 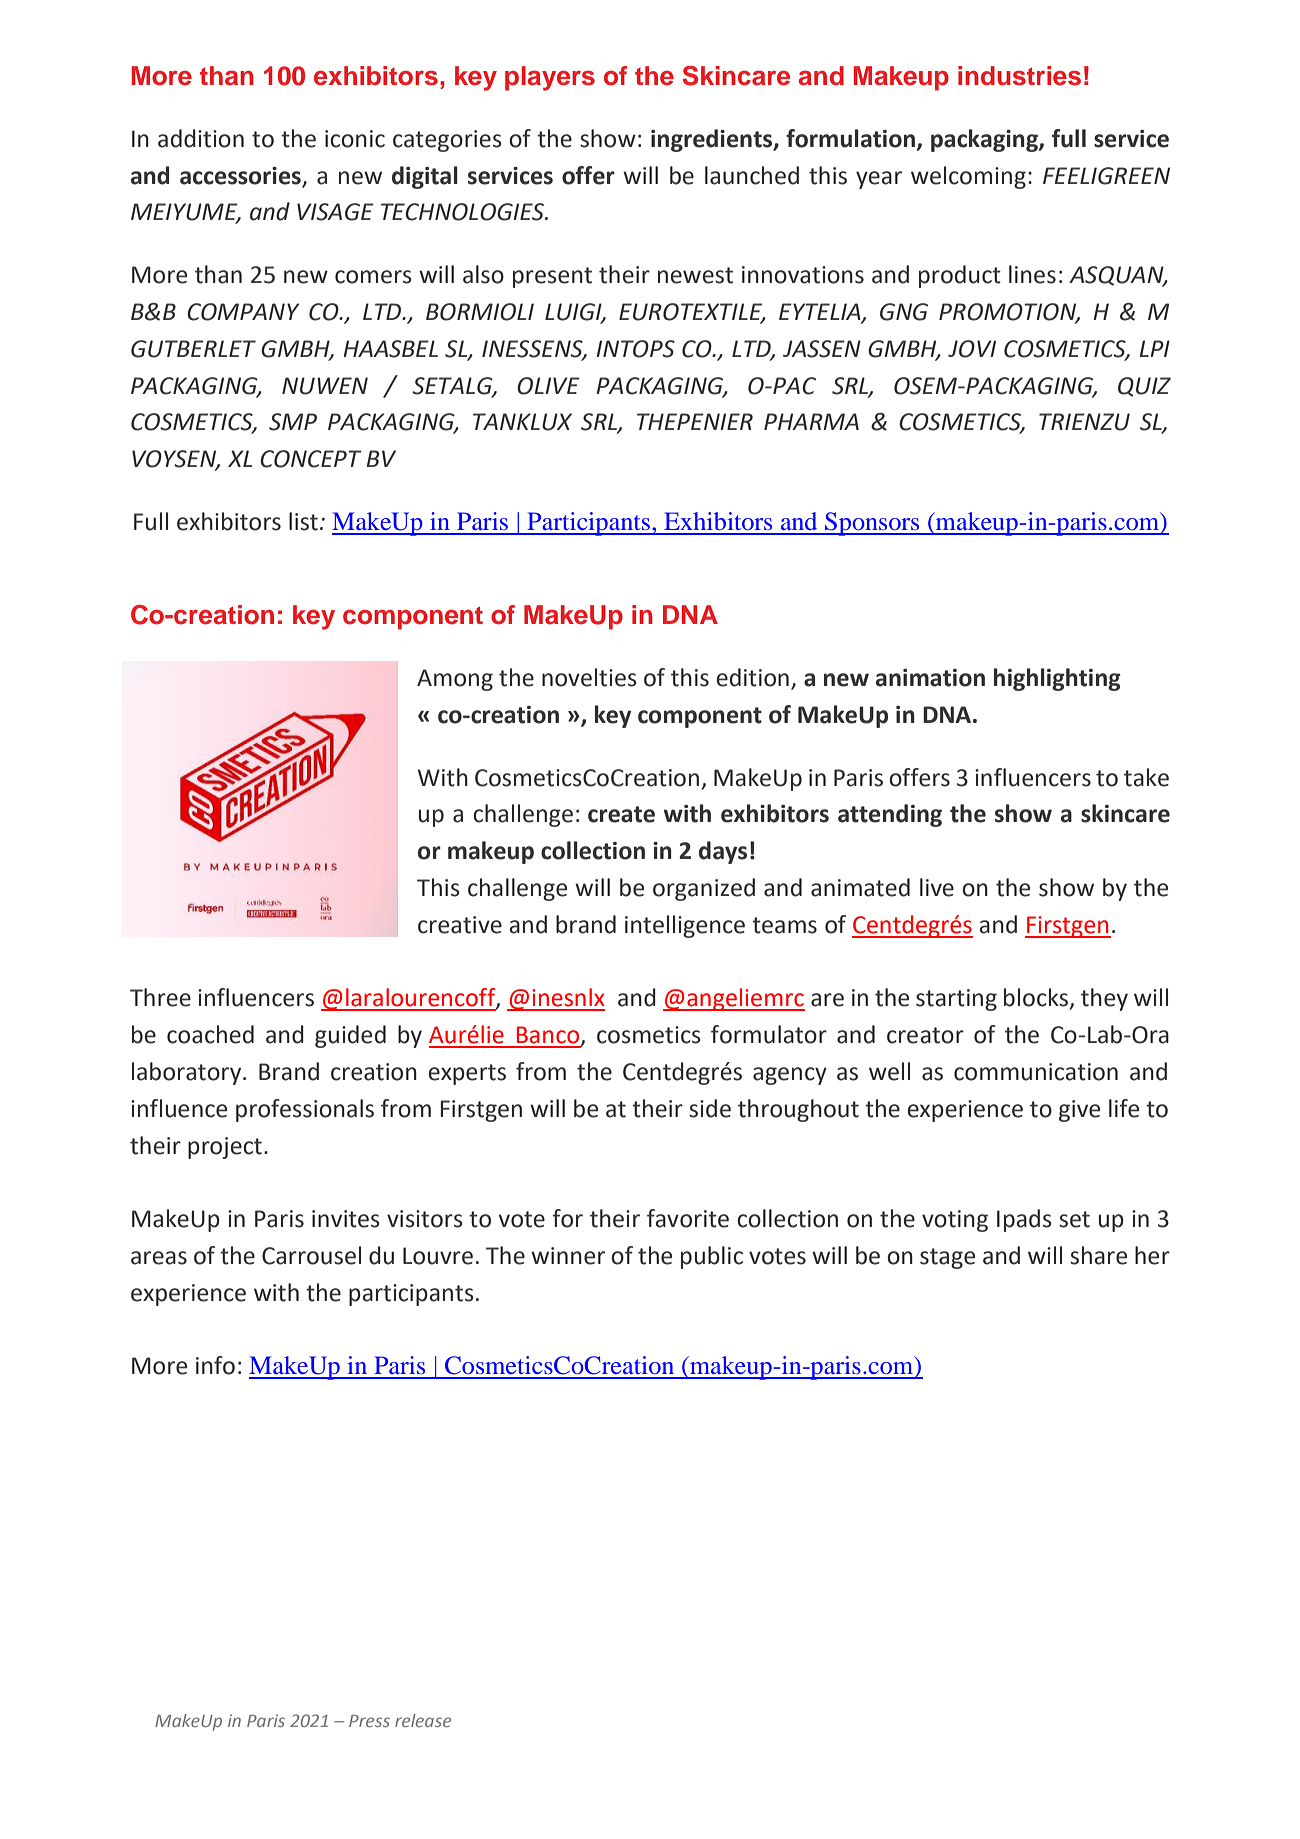 What do you see at coordinates (240, 176) in the page?
I see `accessories` at bounding box center [240, 176].
